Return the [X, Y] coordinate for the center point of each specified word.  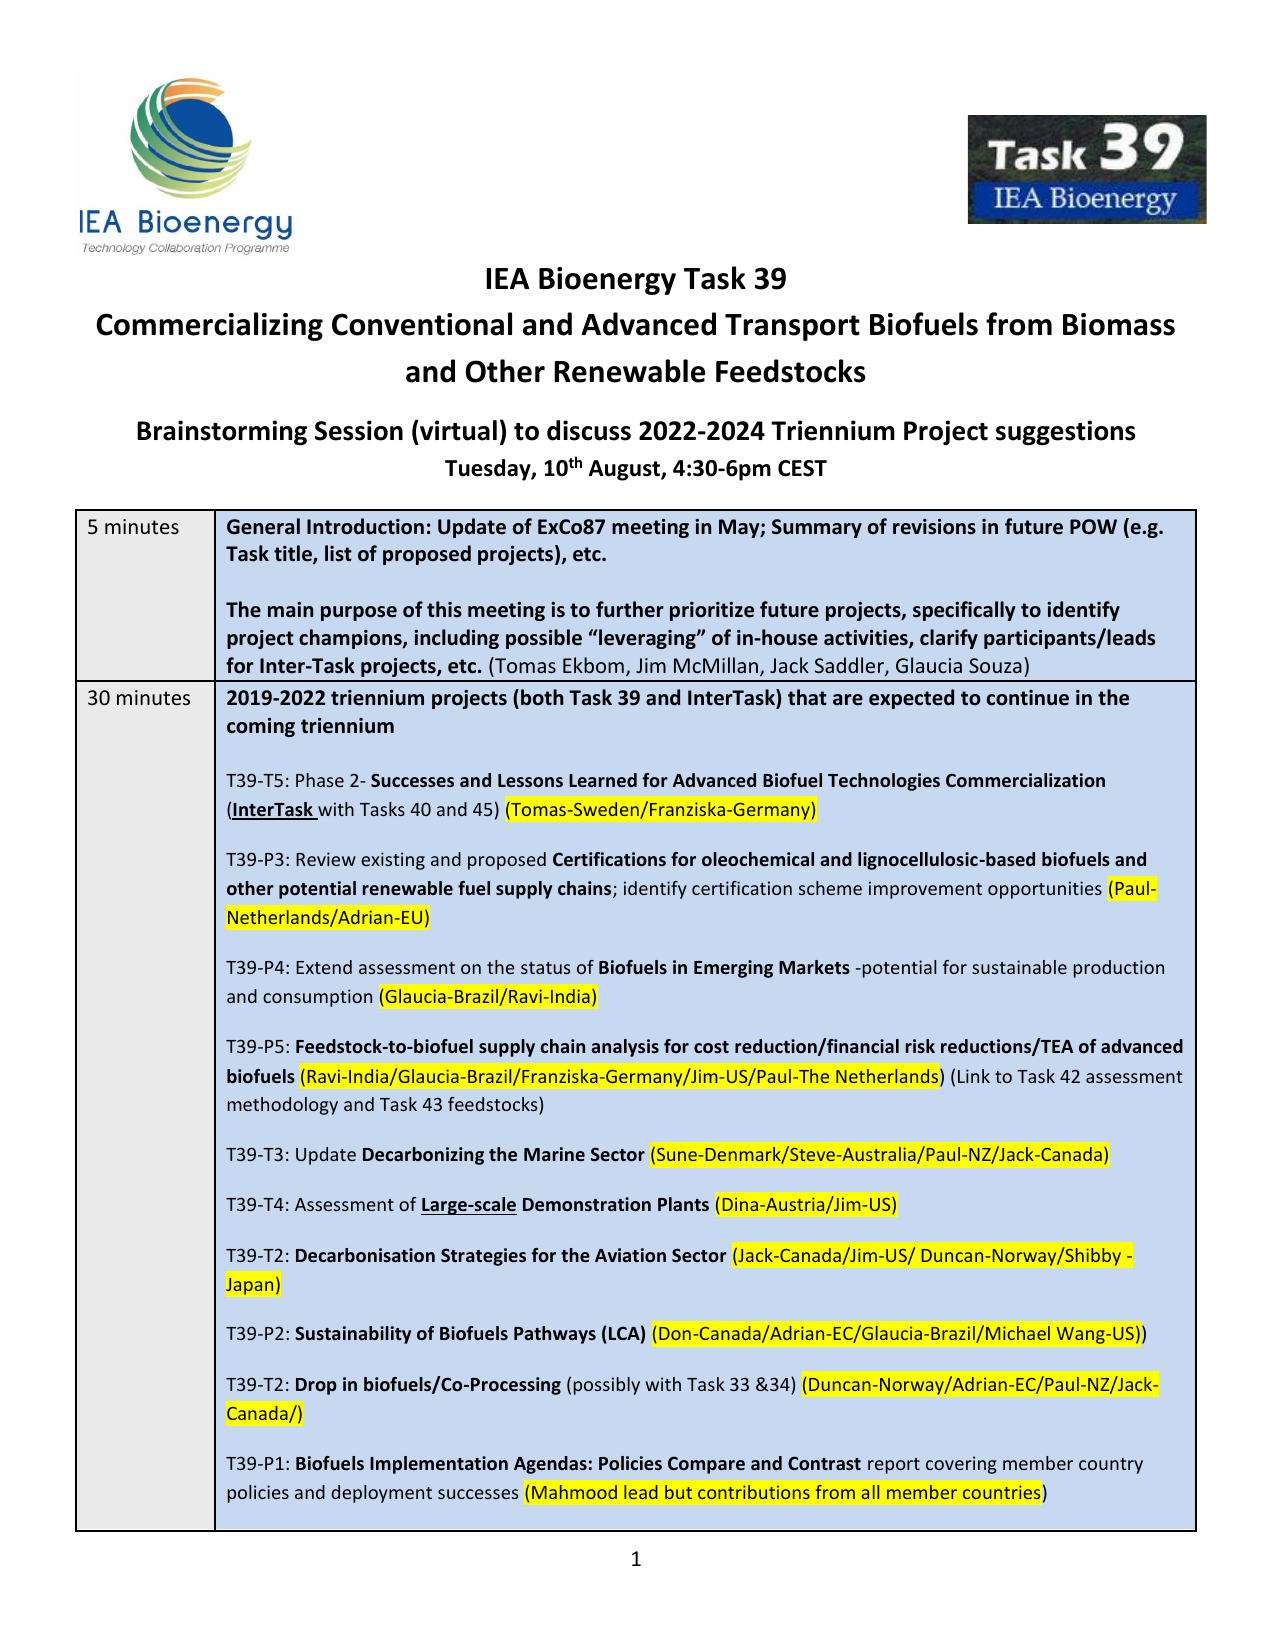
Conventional [422, 324]
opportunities [1045, 890]
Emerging [733, 969]
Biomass [1119, 324]
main [290, 610]
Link [974, 1076]
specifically [964, 611]
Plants [683, 1204]
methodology [283, 1106]
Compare [706, 1465]
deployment [381, 1494]
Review [326, 859]
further [630, 609]
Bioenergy [607, 281]
